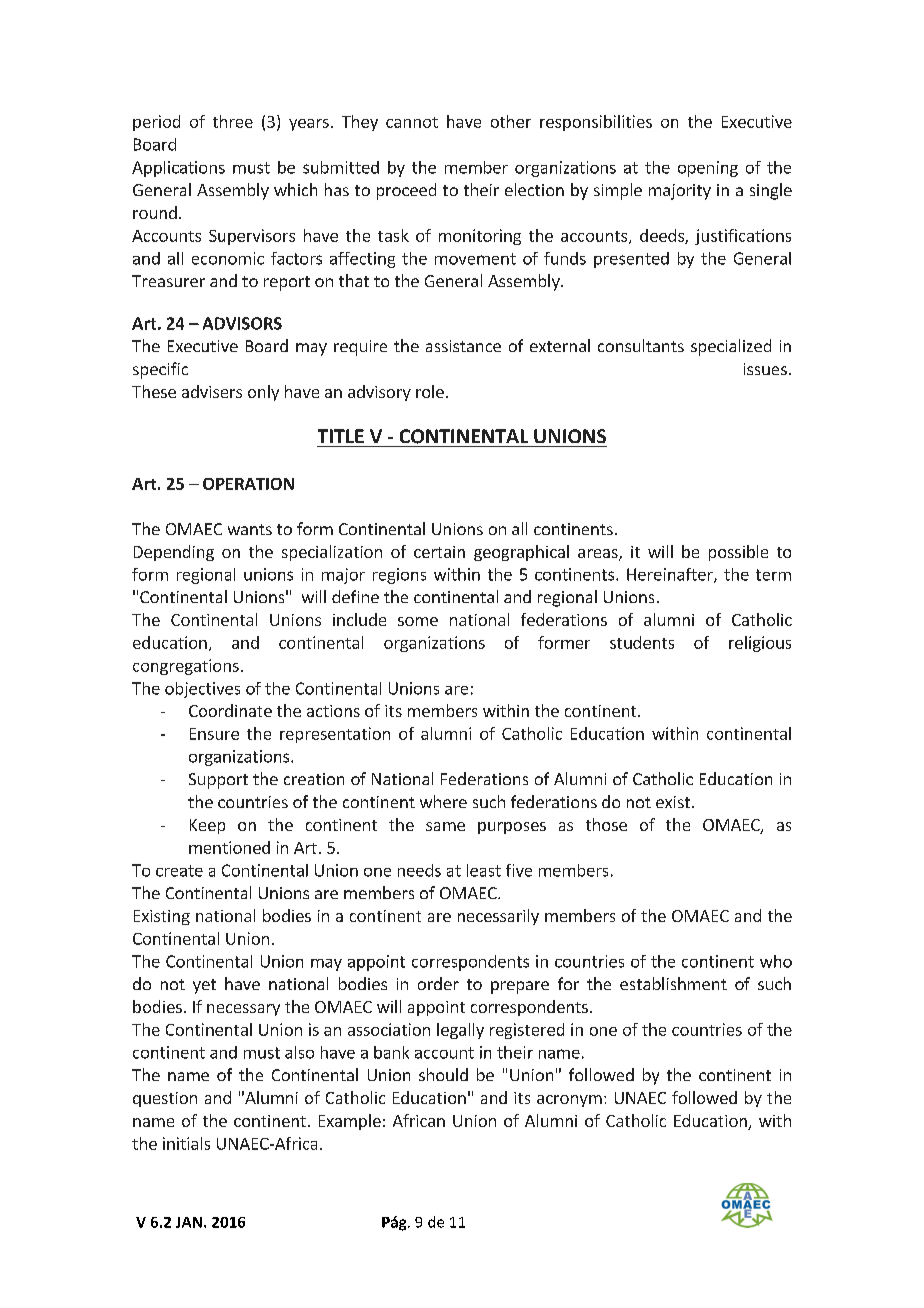 This screenshot has width=924, height=1308. I want to click on should, so click(443, 1074).
